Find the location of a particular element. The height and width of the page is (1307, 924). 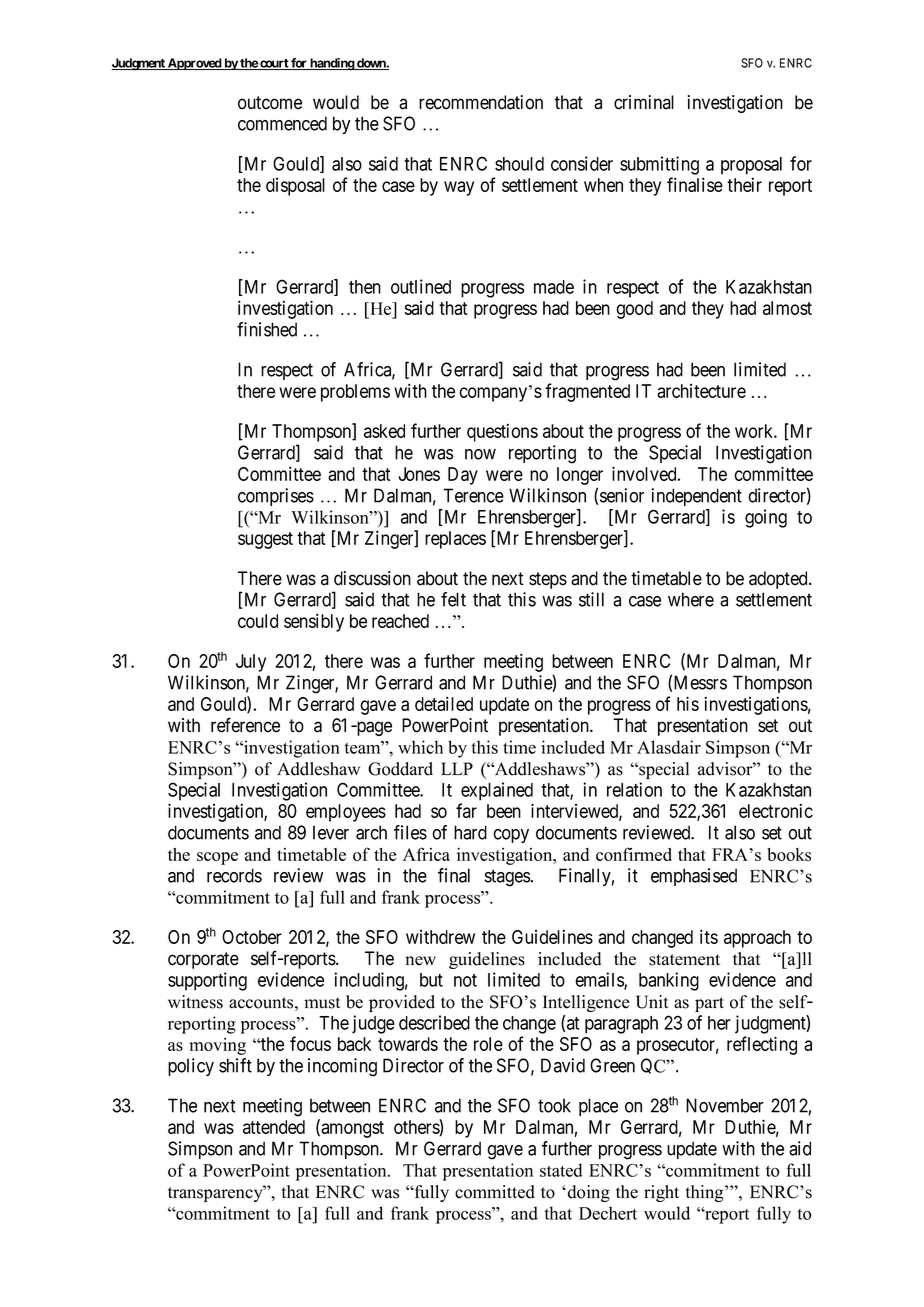

committed is located at coordinates (495, 1192).
